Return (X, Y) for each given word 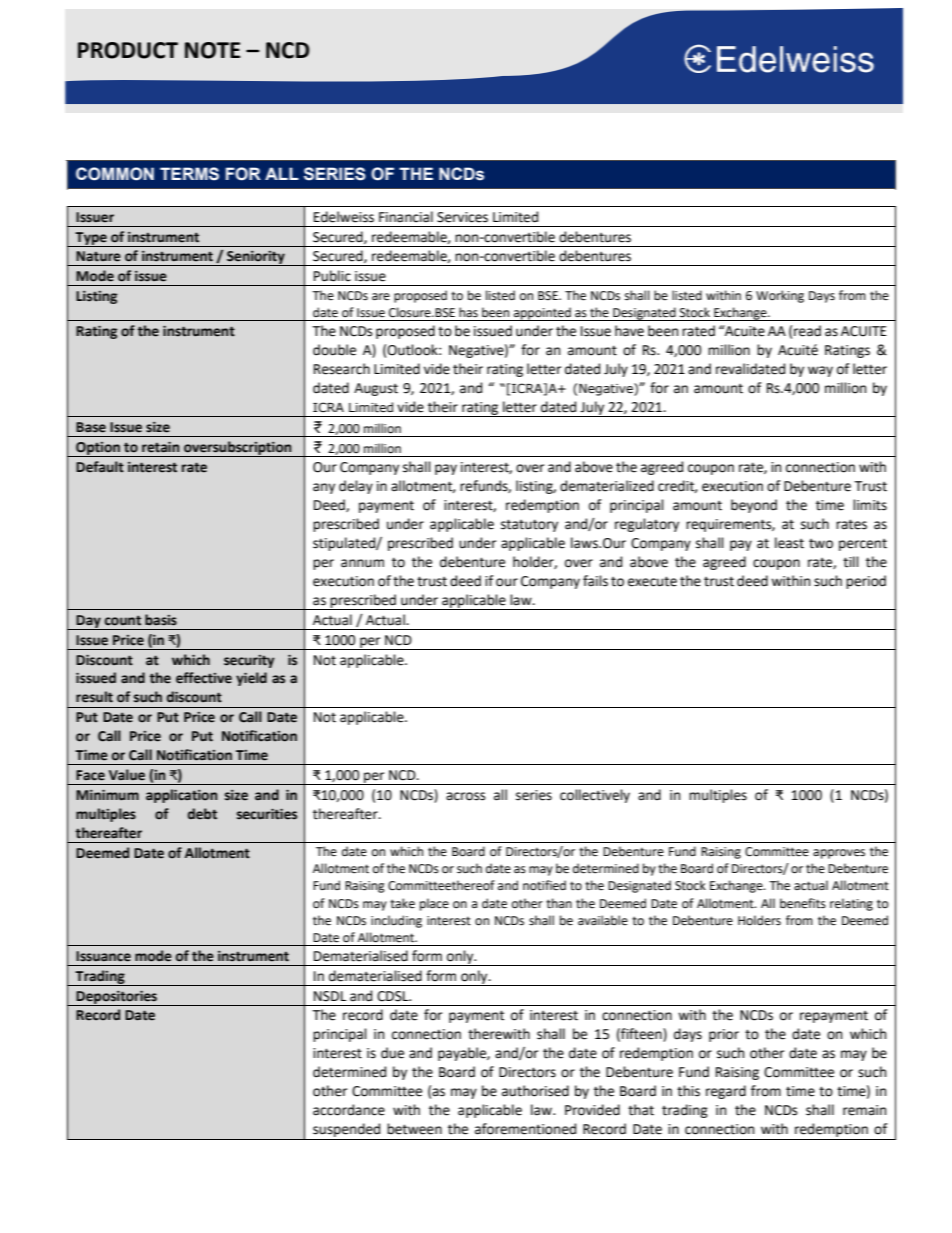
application (181, 796)
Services (462, 217)
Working (780, 296)
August (376, 389)
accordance (349, 1110)
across (465, 796)
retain (160, 447)
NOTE (212, 50)
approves (839, 854)
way (820, 371)
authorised (535, 1091)
